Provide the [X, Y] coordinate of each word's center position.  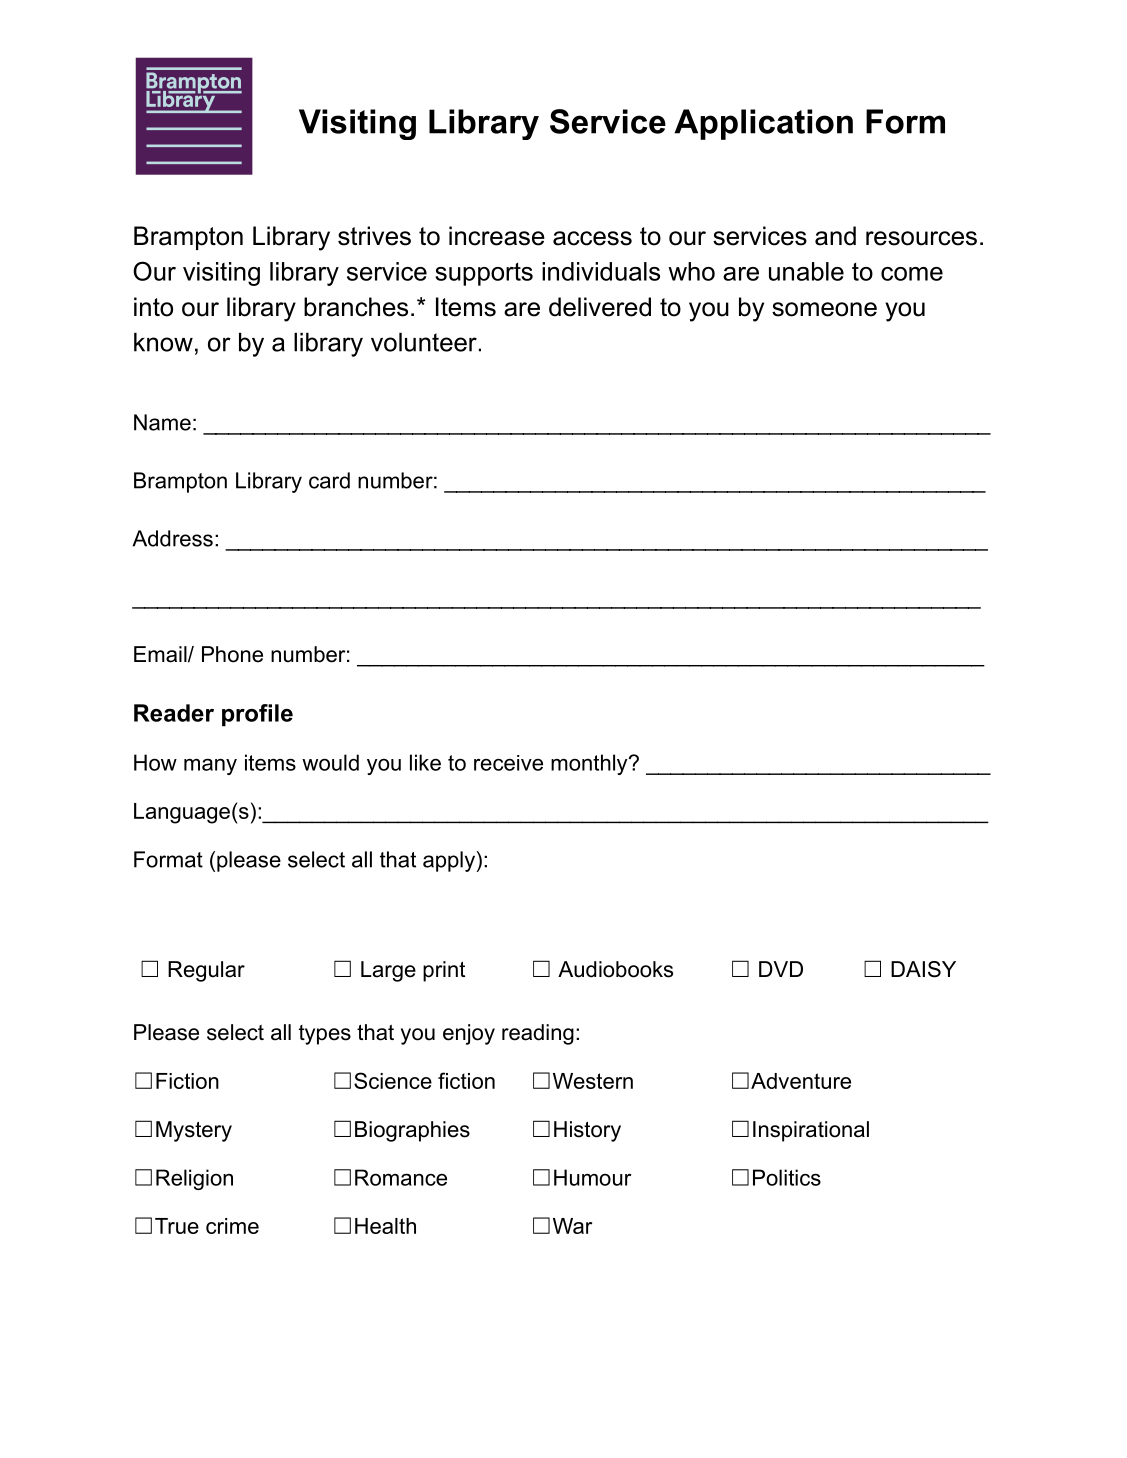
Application [763, 124]
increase [497, 236]
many [210, 766]
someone [824, 309]
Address [172, 538]
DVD [781, 969]
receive [508, 763]
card [329, 480]
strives [374, 236]
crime [232, 1226]
